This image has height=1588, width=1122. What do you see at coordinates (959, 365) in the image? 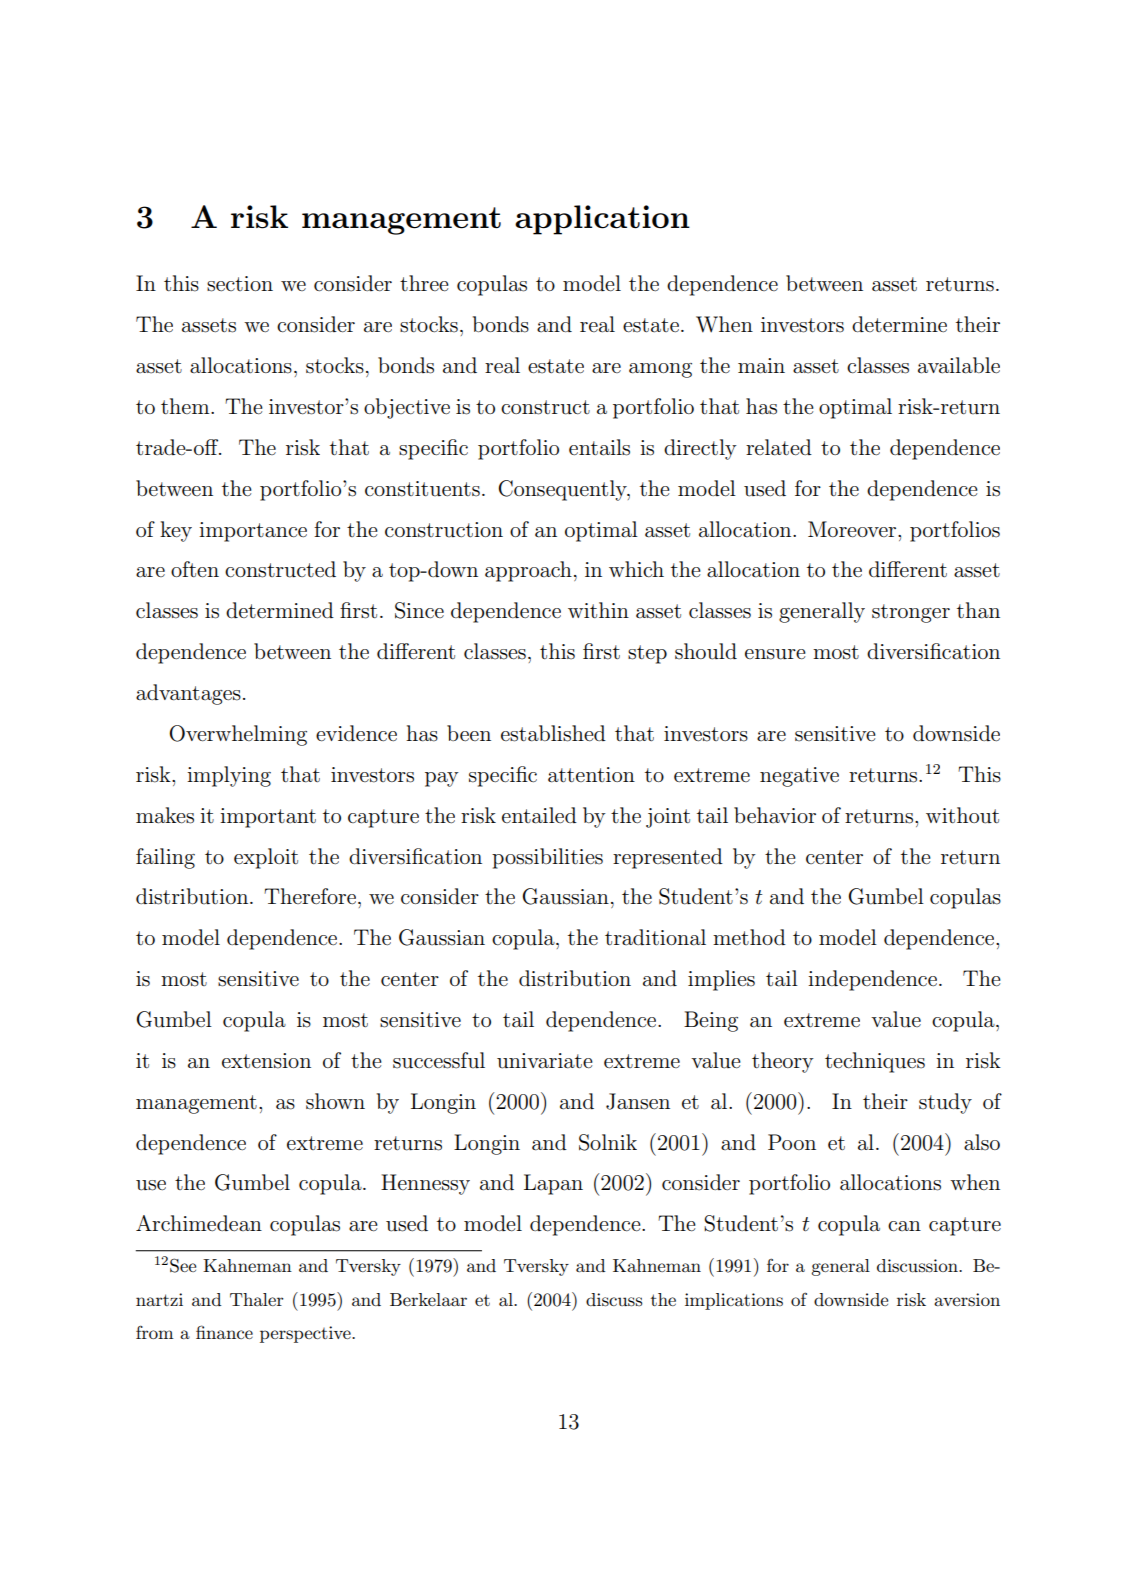
I see `available` at bounding box center [959, 365].
